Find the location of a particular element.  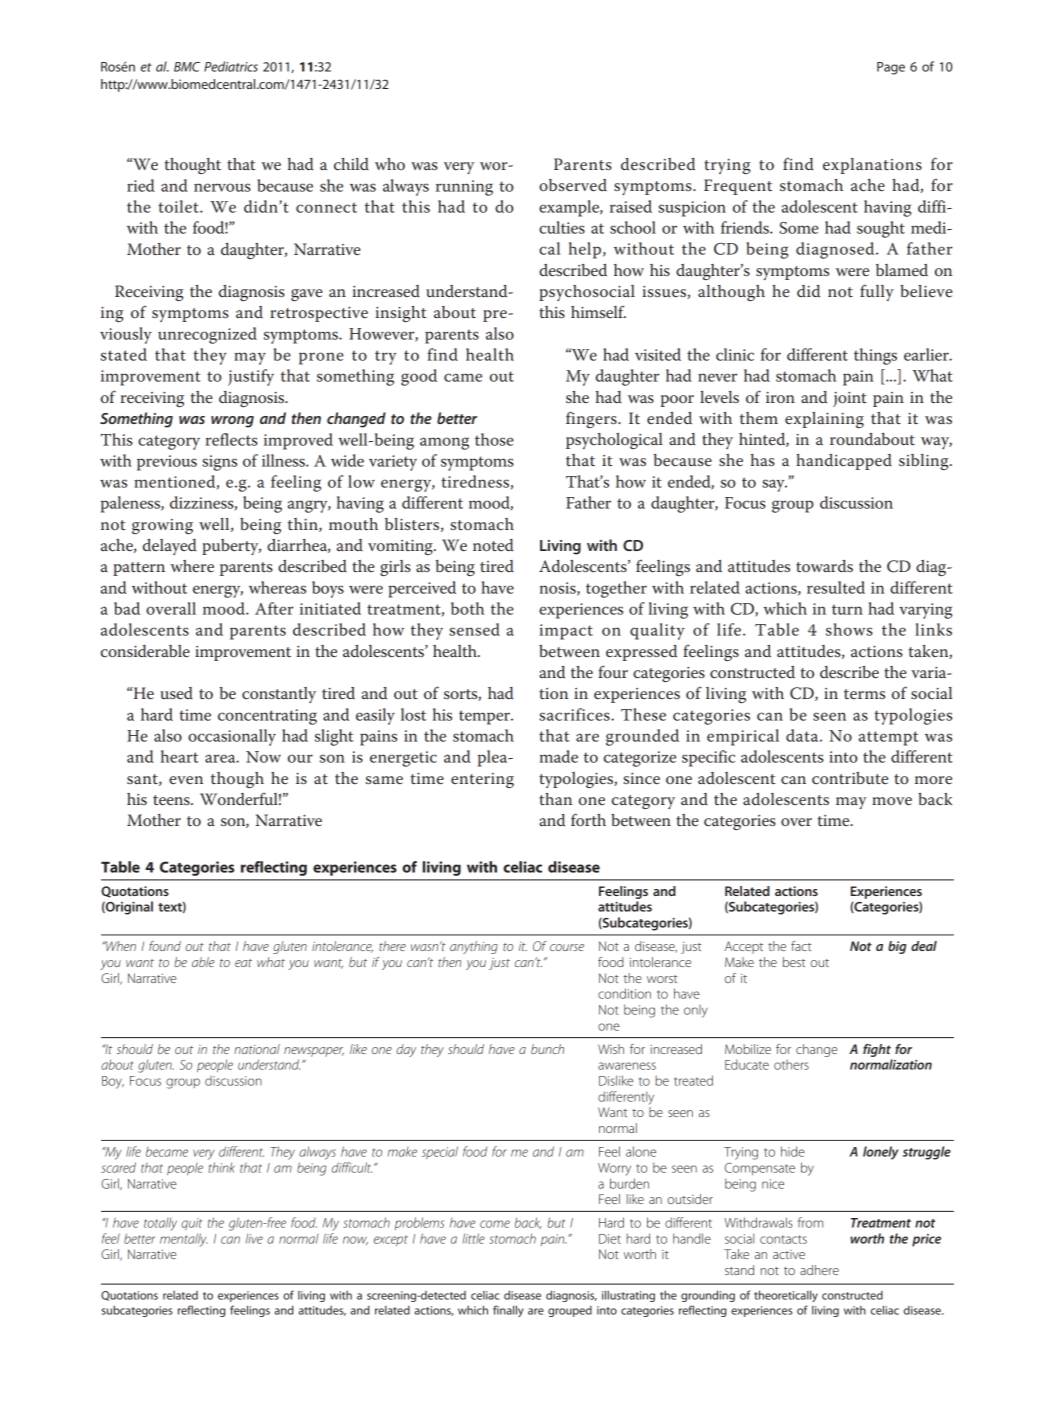

mentally is located at coordinates (184, 1240).
